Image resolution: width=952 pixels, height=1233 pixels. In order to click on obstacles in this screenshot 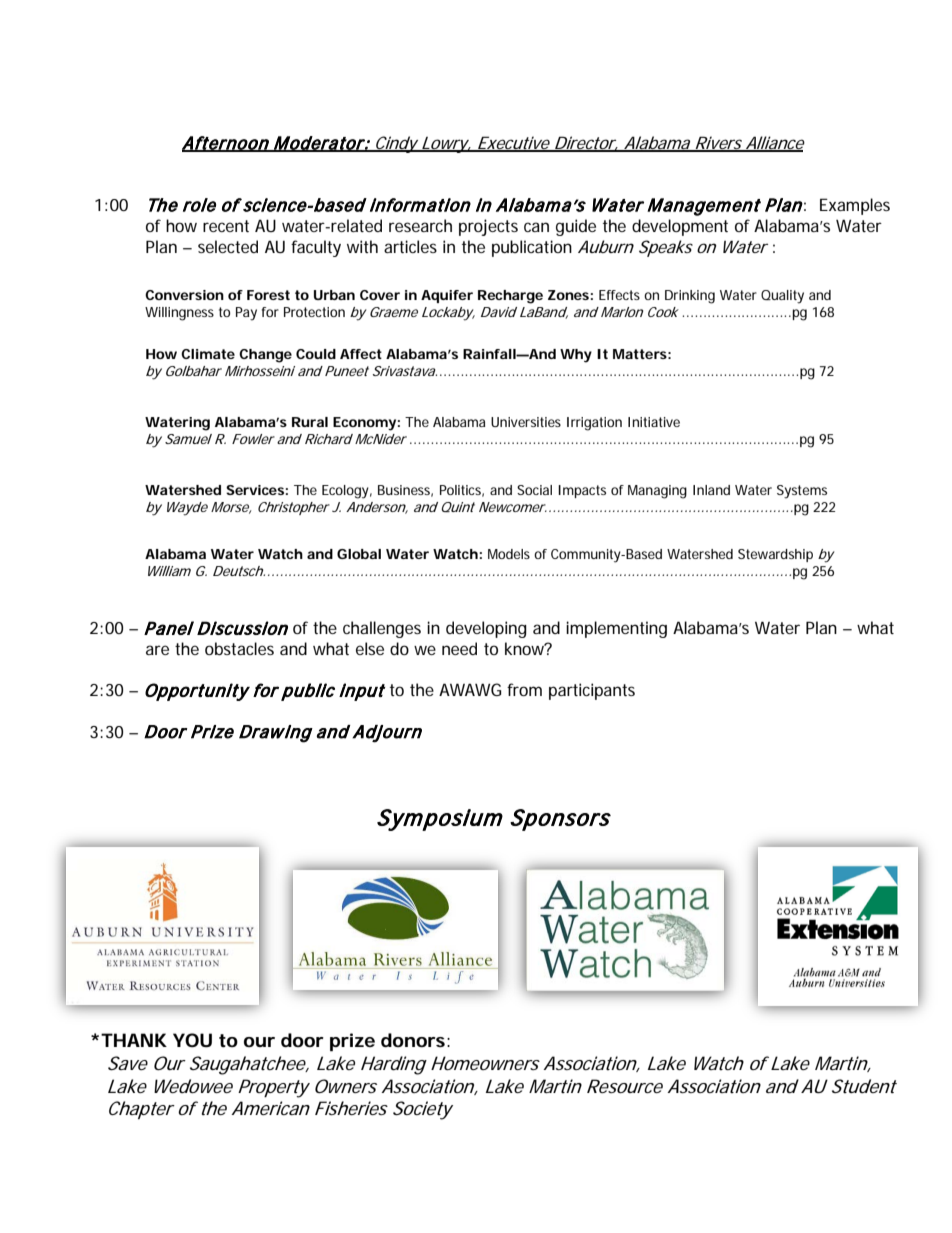, I will do `click(239, 648)`.
